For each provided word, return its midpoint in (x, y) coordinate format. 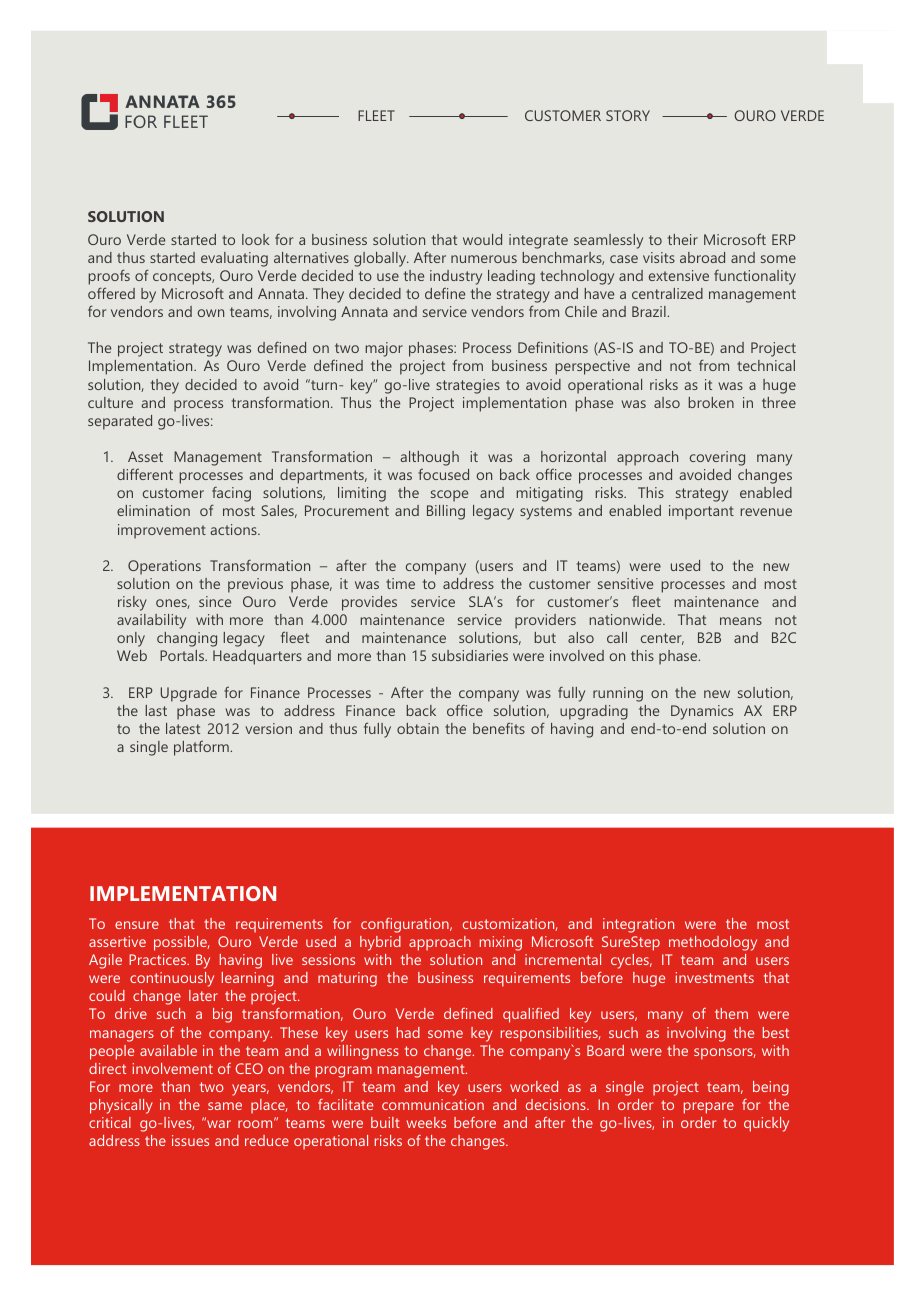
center (662, 639)
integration (638, 925)
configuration (406, 925)
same (225, 1106)
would (482, 239)
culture (110, 402)
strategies (468, 386)
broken (711, 402)
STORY (628, 115)
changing (187, 639)
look (256, 239)
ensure (137, 925)
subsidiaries (470, 655)
